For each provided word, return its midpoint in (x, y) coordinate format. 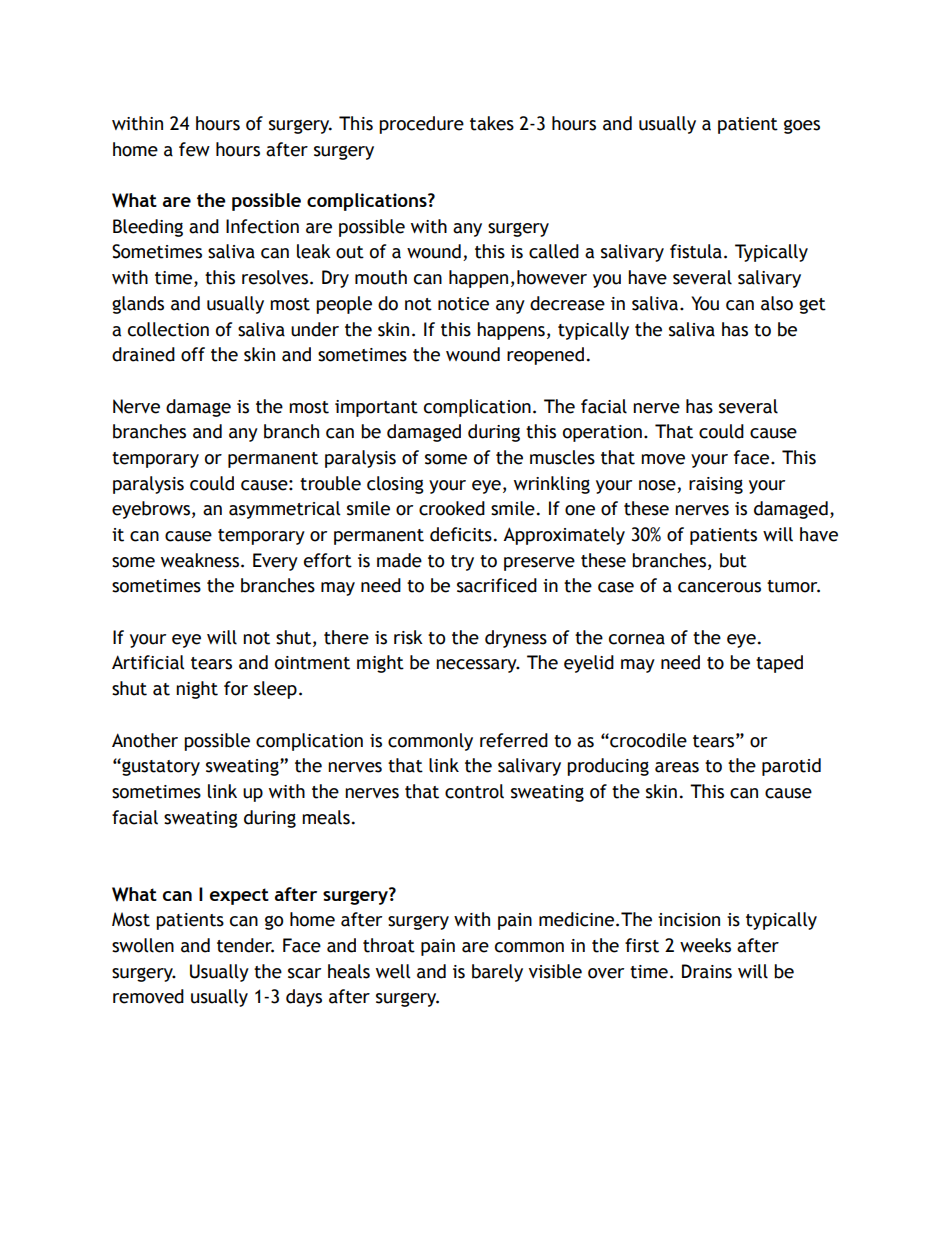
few (194, 149)
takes (492, 123)
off (193, 354)
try (462, 563)
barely (497, 973)
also (777, 303)
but (733, 560)
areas (677, 767)
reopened (545, 356)
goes (802, 127)
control (474, 791)
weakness (200, 560)
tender (245, 945)
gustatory (160, 767)
